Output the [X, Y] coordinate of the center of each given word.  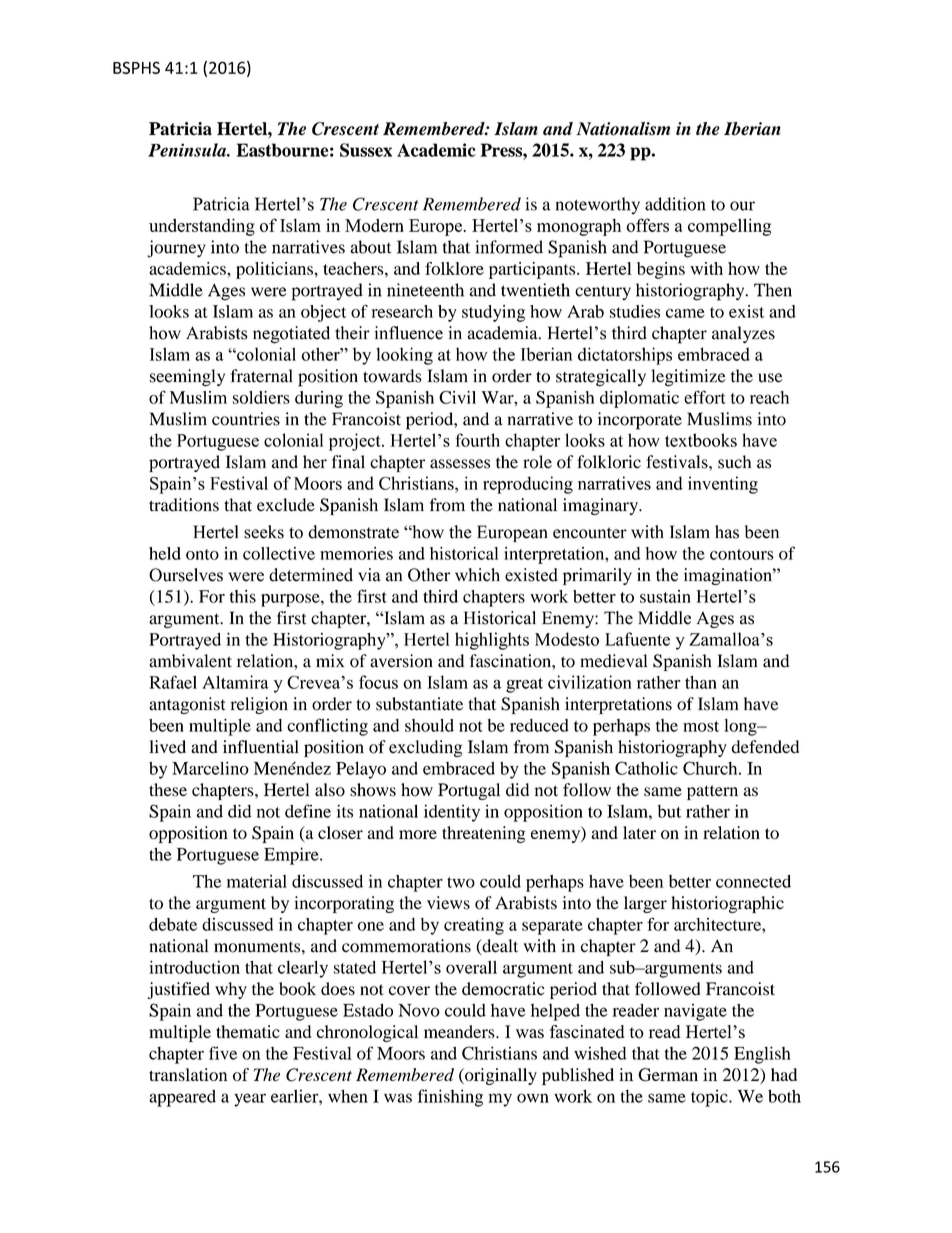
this [243, 596]
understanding [202, 227]
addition [675, 204]
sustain [665, 596]
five [223, 1053]
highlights [492, 641]
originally [500, 1076]
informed [509, 247]
